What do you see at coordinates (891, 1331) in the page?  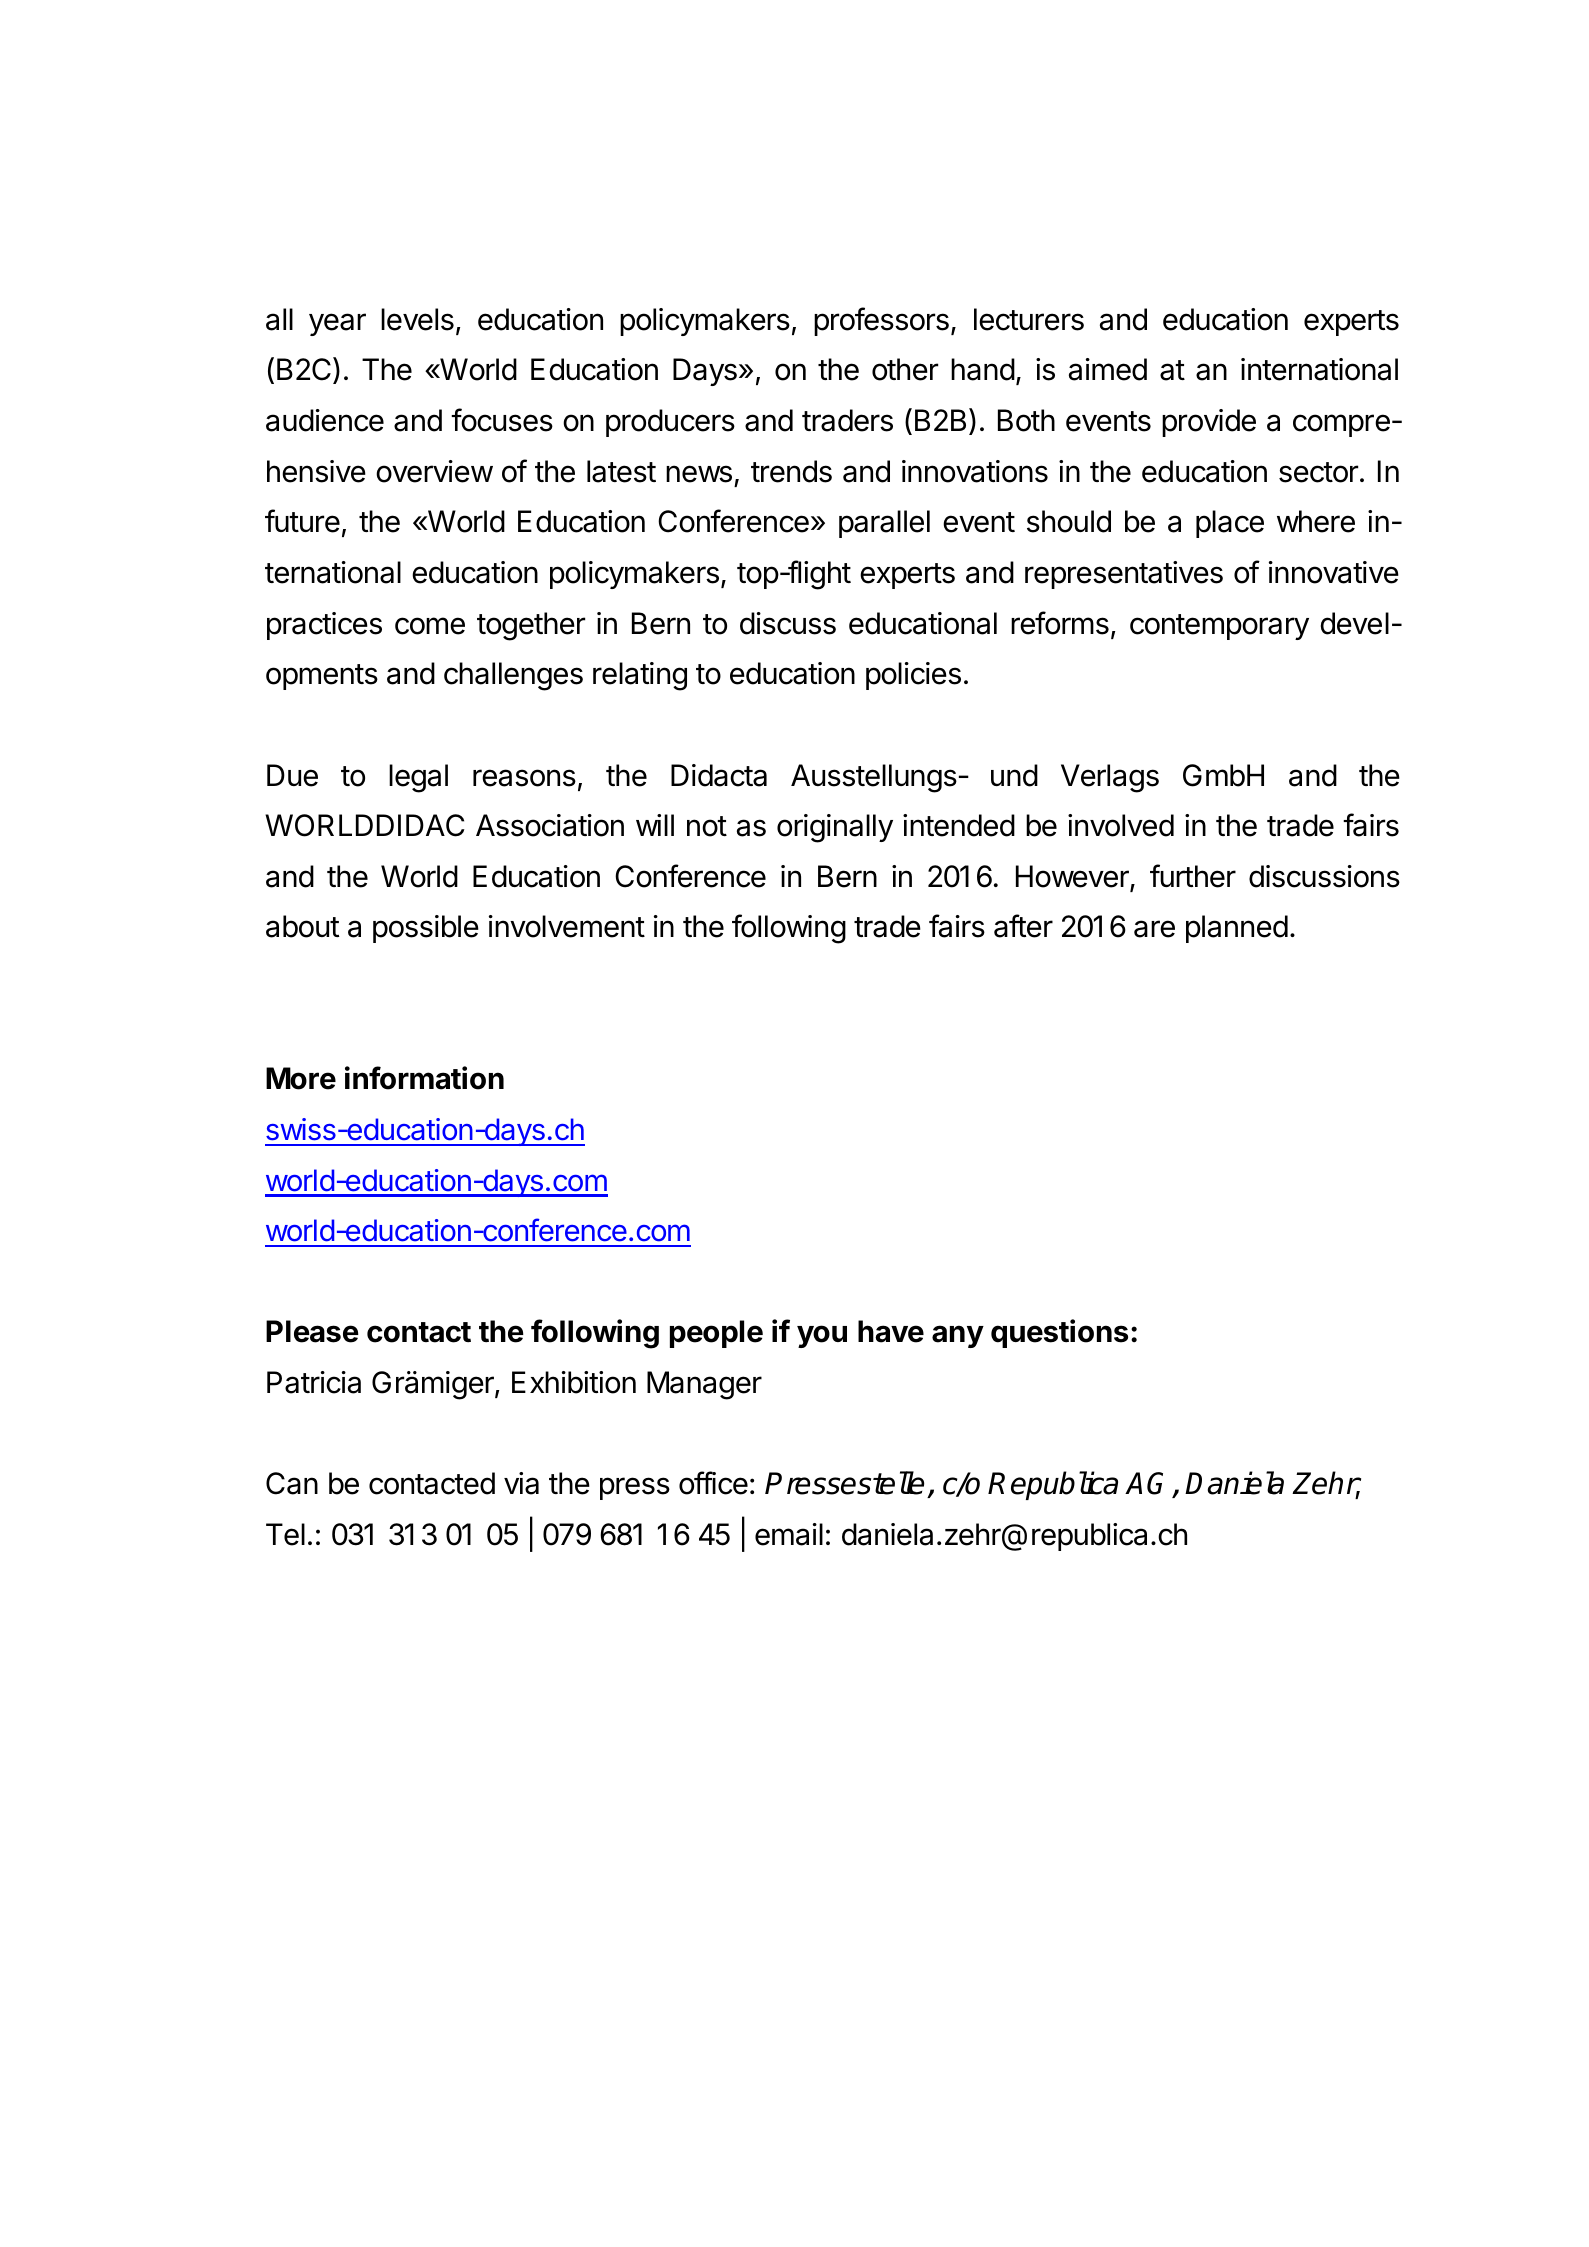 I see `have` at bounding box center [891, 1331].
